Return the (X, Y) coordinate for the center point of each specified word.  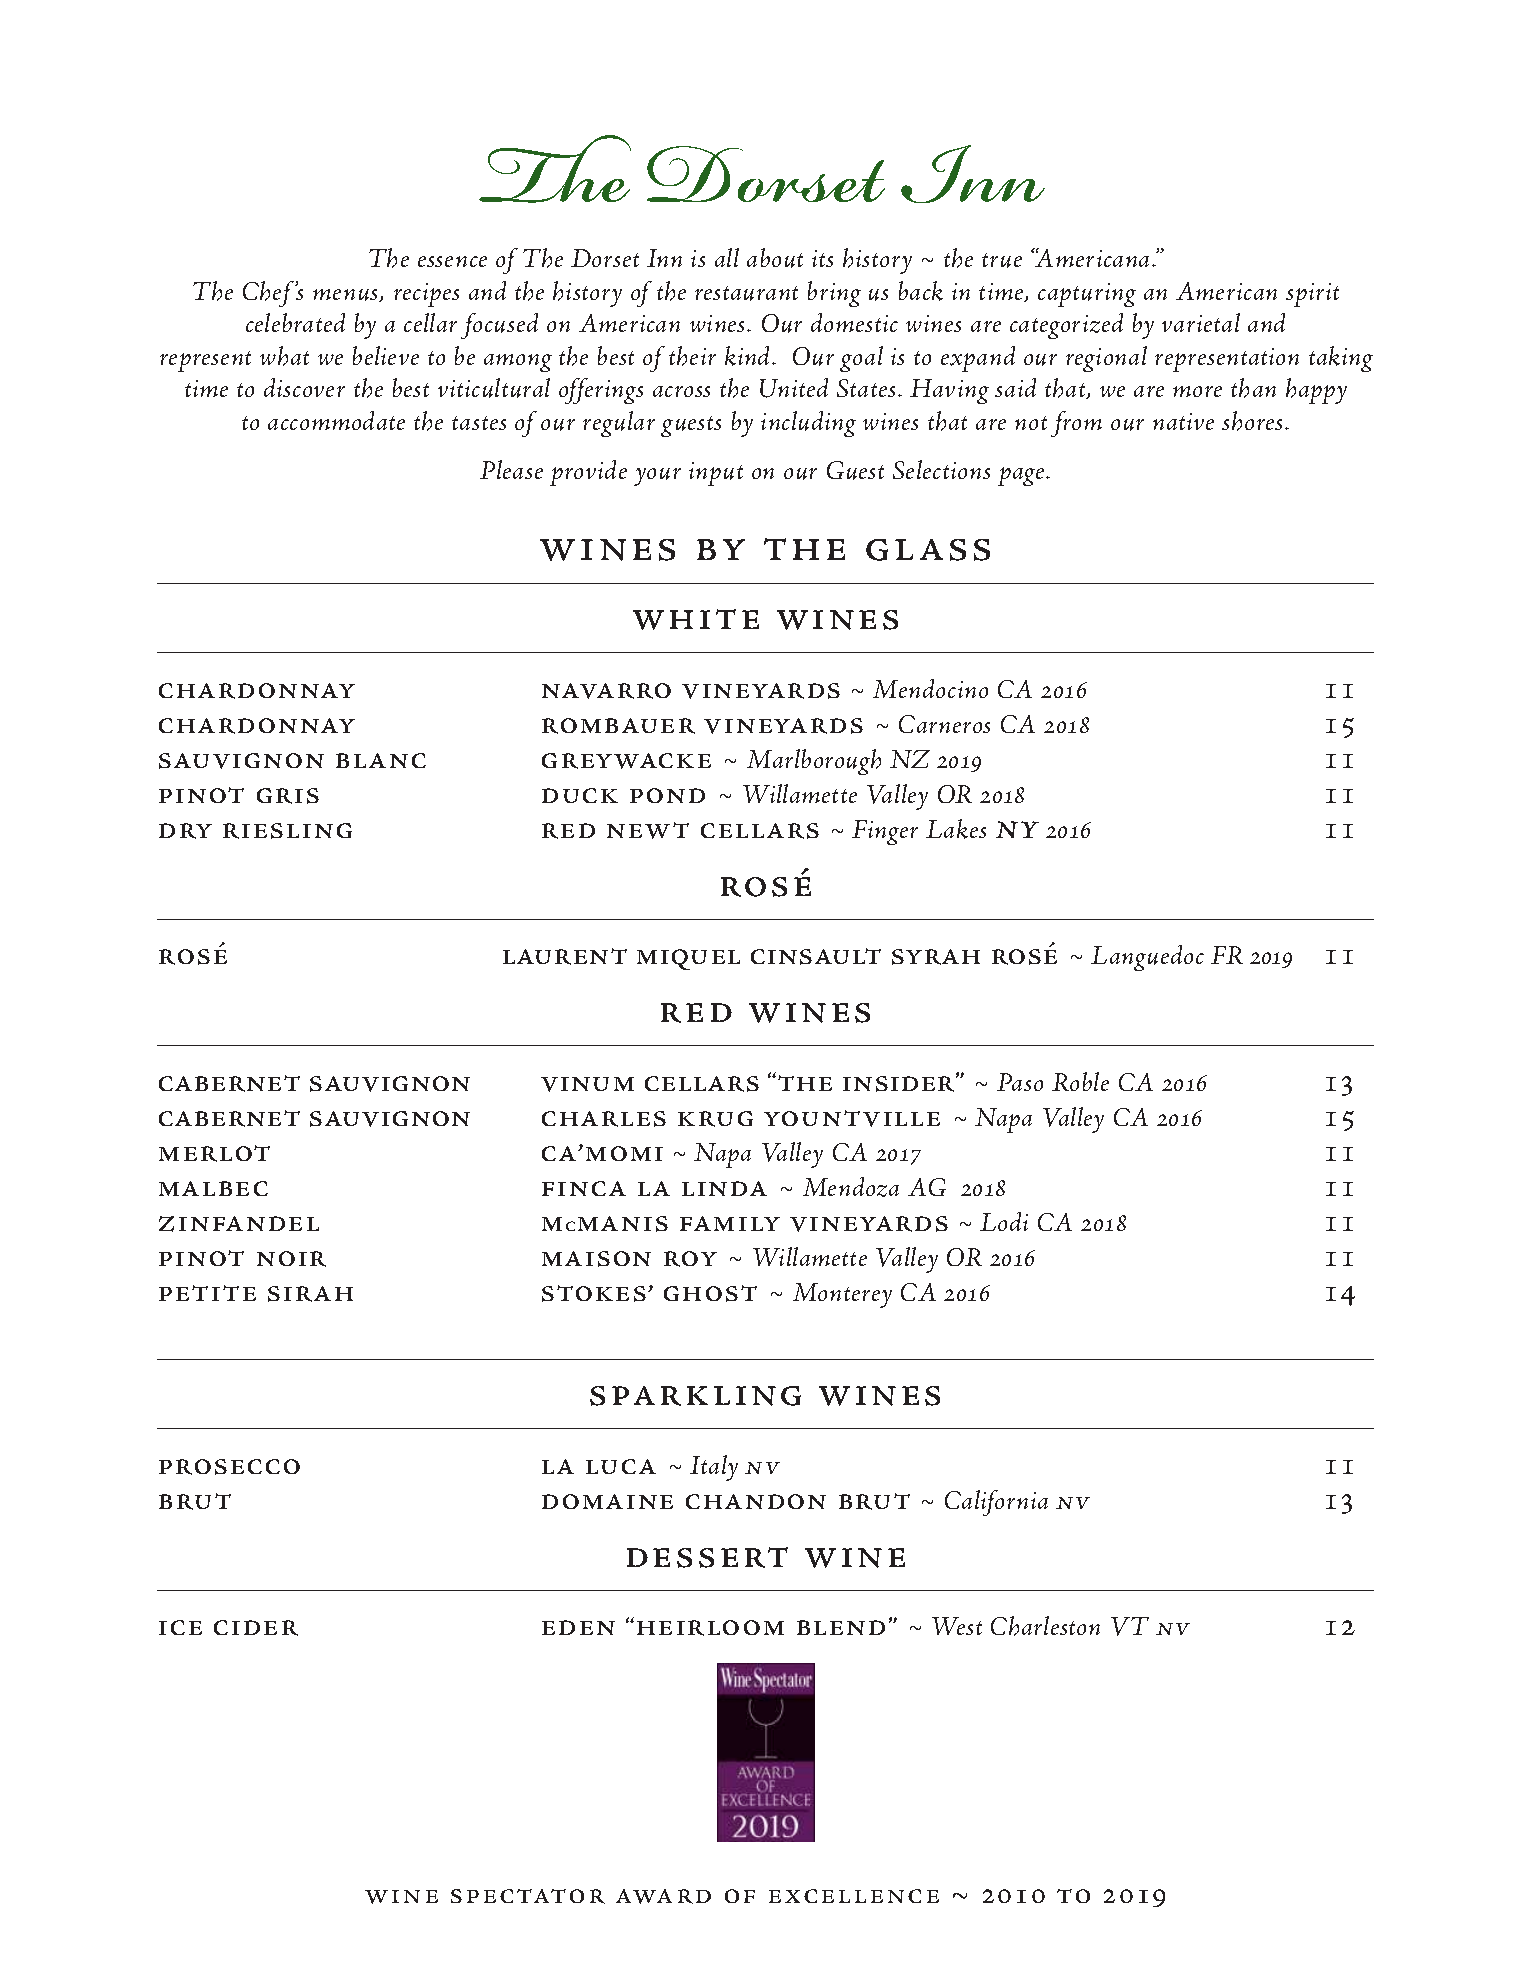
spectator (528, 1896)
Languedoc (1147, 958)
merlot (214, 1153)
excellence (854, 1896)
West (957, 1626)
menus (347, 295)
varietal (1201, 322)
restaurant (746, 293)
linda (724, 1188)
